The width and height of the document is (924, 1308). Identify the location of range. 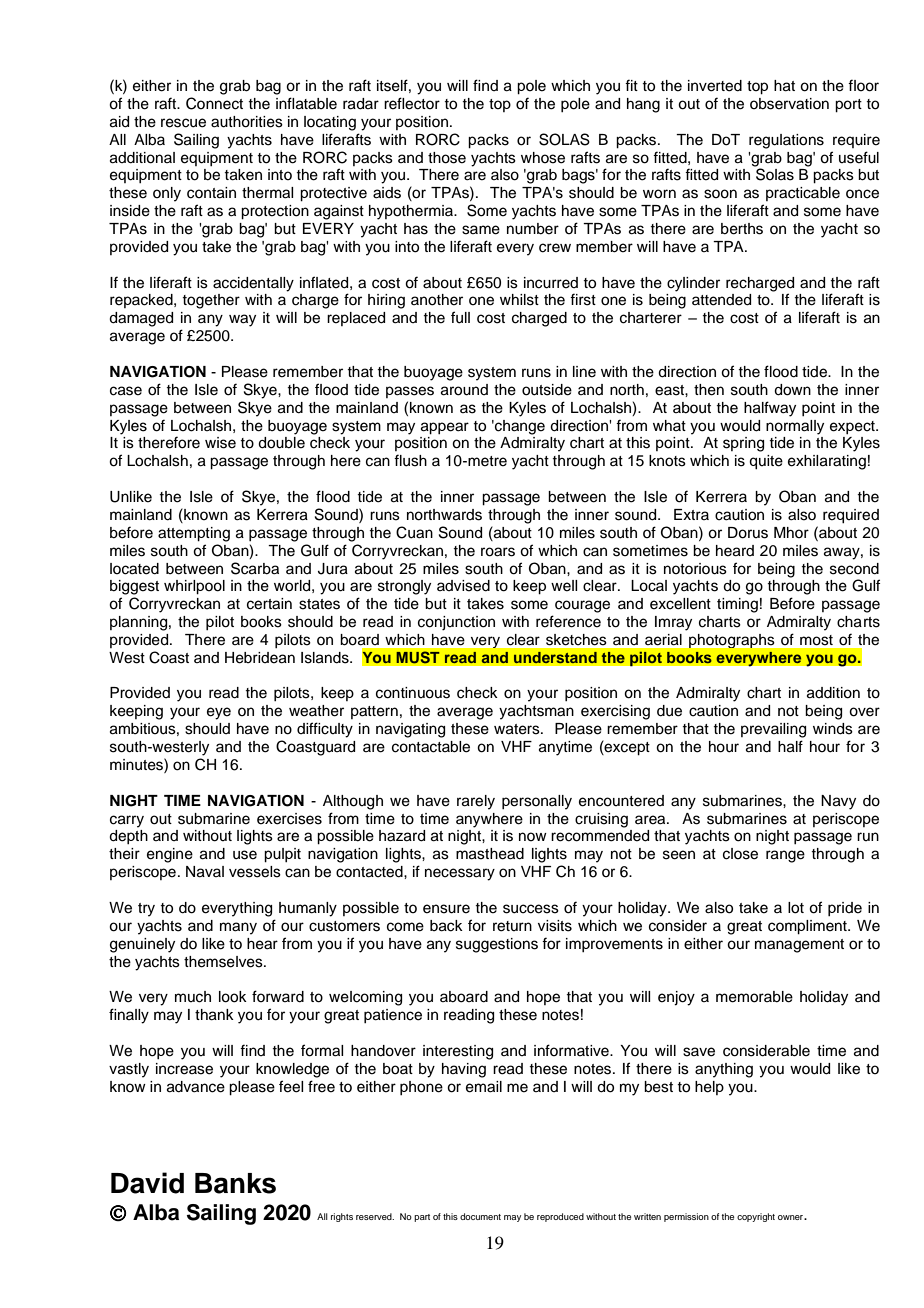
(785, 856).
